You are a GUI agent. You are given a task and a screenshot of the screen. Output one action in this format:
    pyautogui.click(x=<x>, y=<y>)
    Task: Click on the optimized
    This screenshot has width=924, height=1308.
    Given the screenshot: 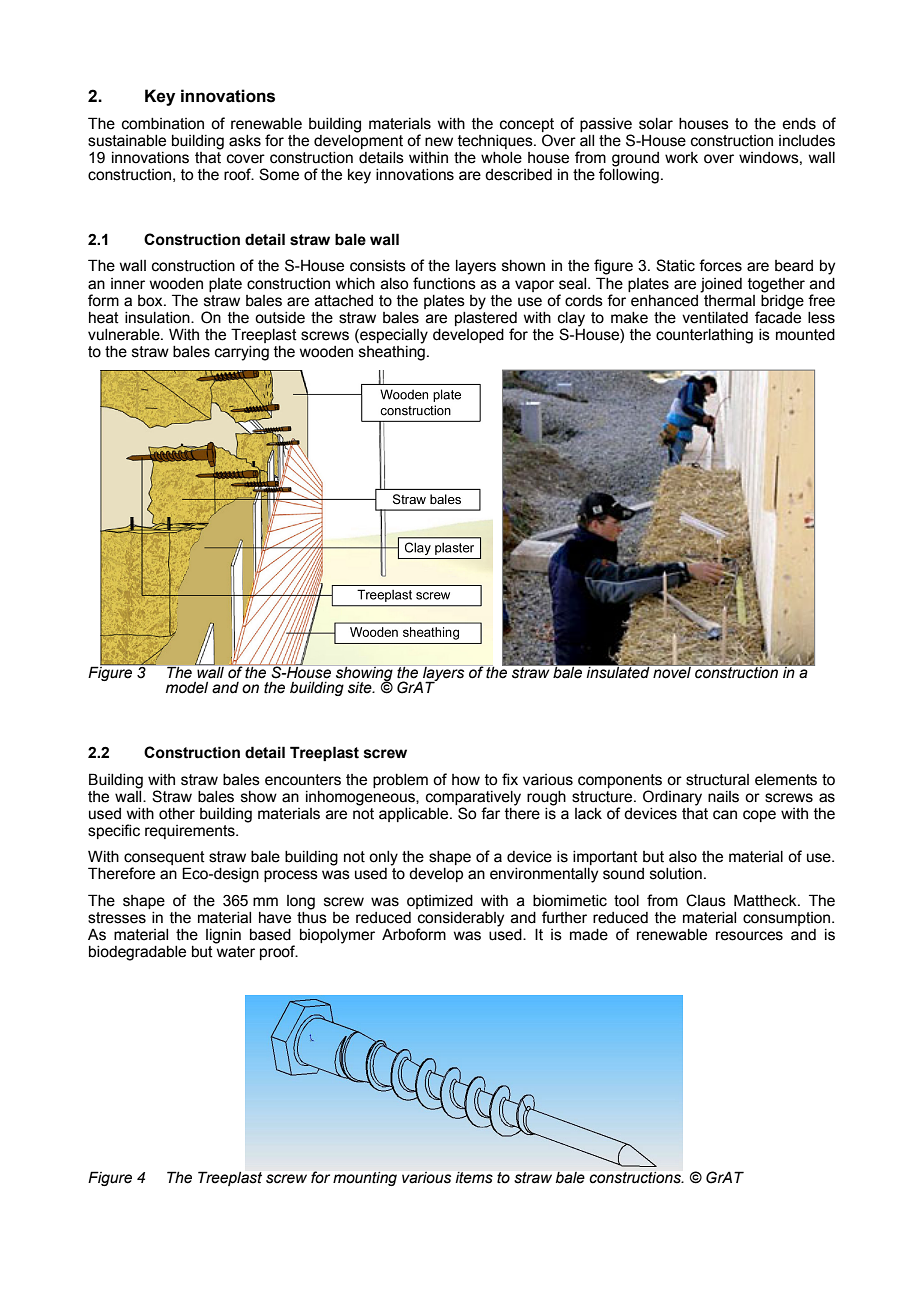 What is the action you would take?
    pyautogui.click(x=440, y=902)
